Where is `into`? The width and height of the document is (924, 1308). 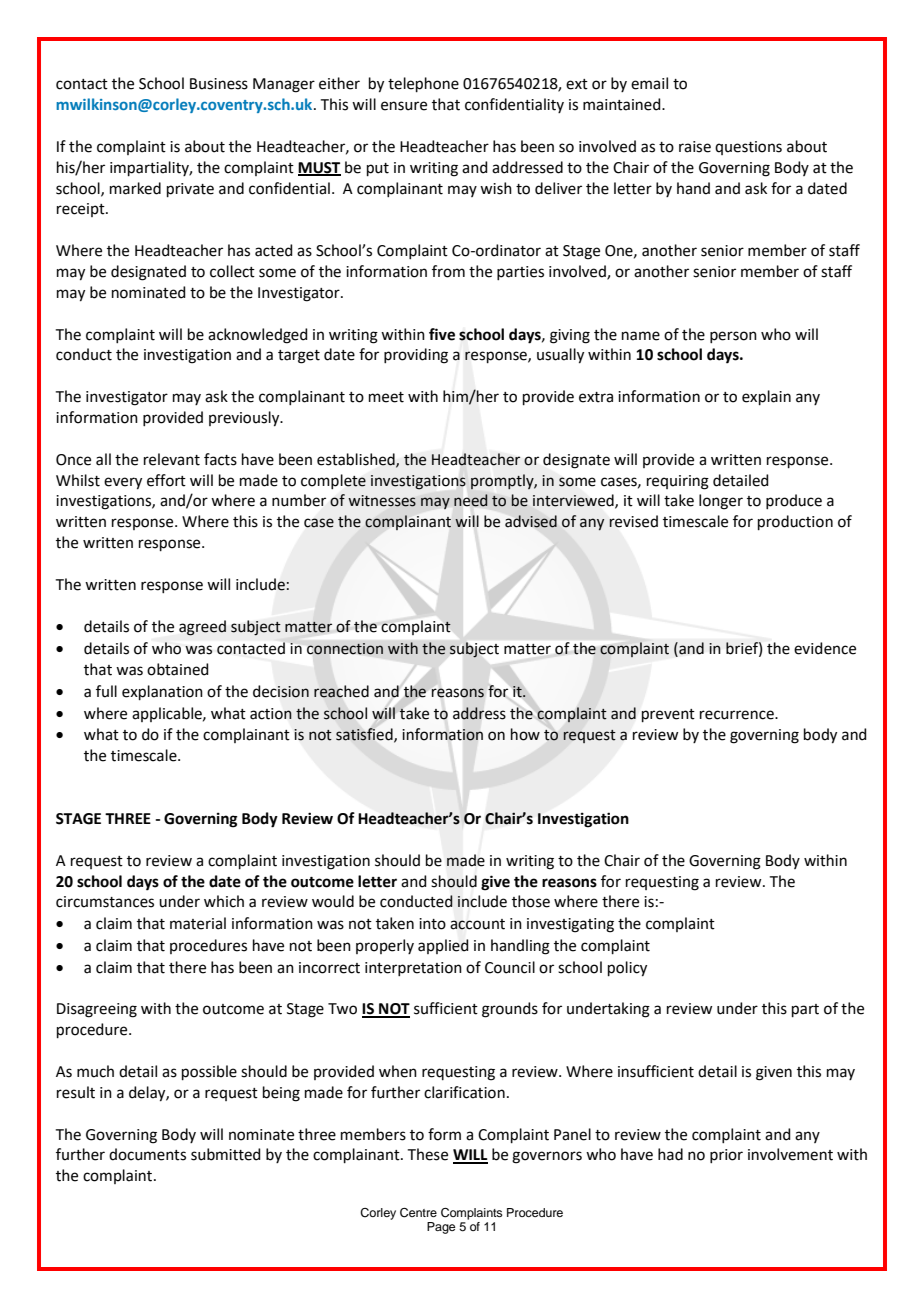
into is located at coordinates (432, 924).
